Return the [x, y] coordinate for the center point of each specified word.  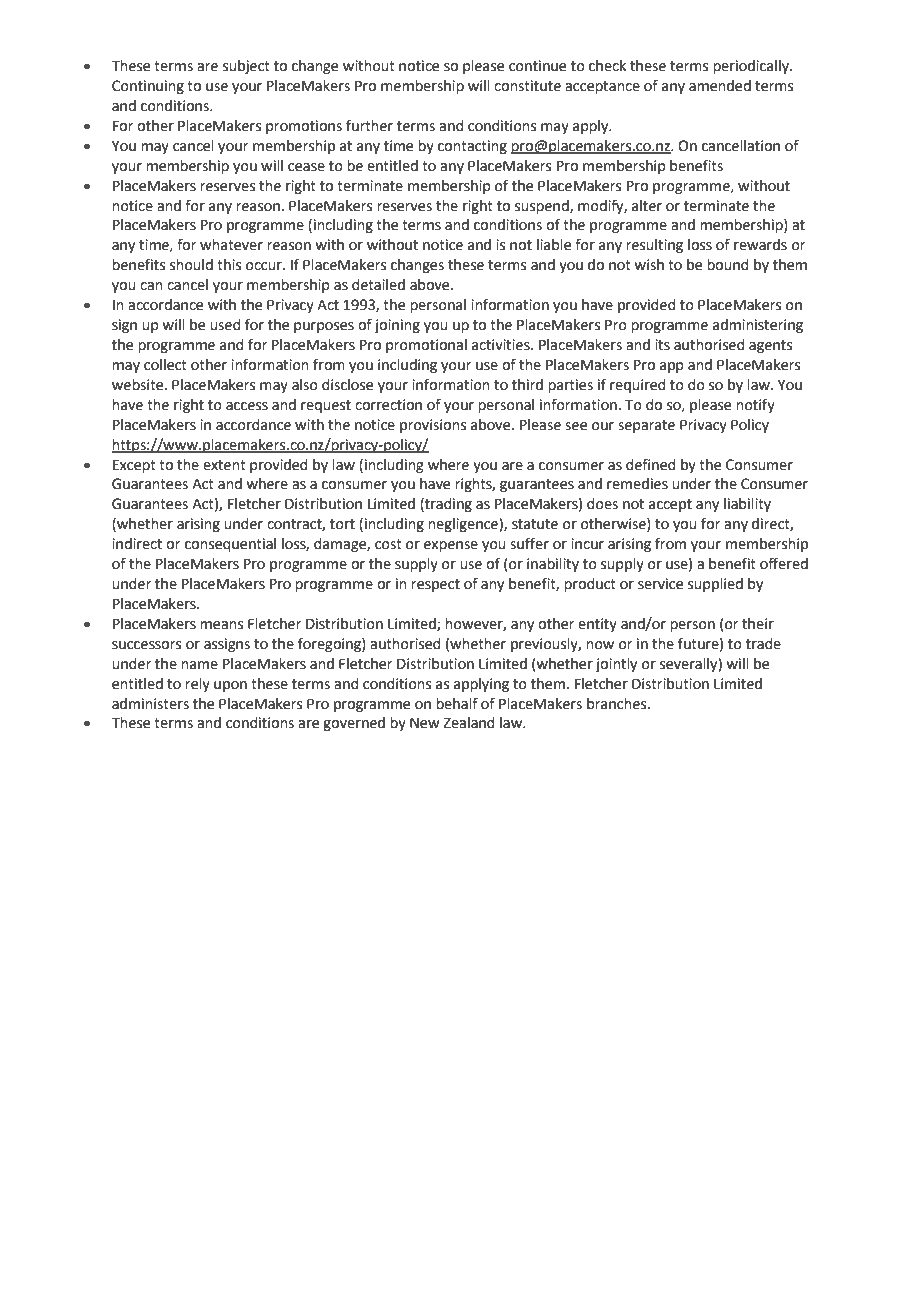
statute [535, 524]
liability [747, 505]
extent [224, 465]
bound [727, 265]
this [229, 265]
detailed [378, 285]
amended [720, 86]
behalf [457, 703]
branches [618, 704]
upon [230, 686]
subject [246, 67]
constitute [527, 86]
